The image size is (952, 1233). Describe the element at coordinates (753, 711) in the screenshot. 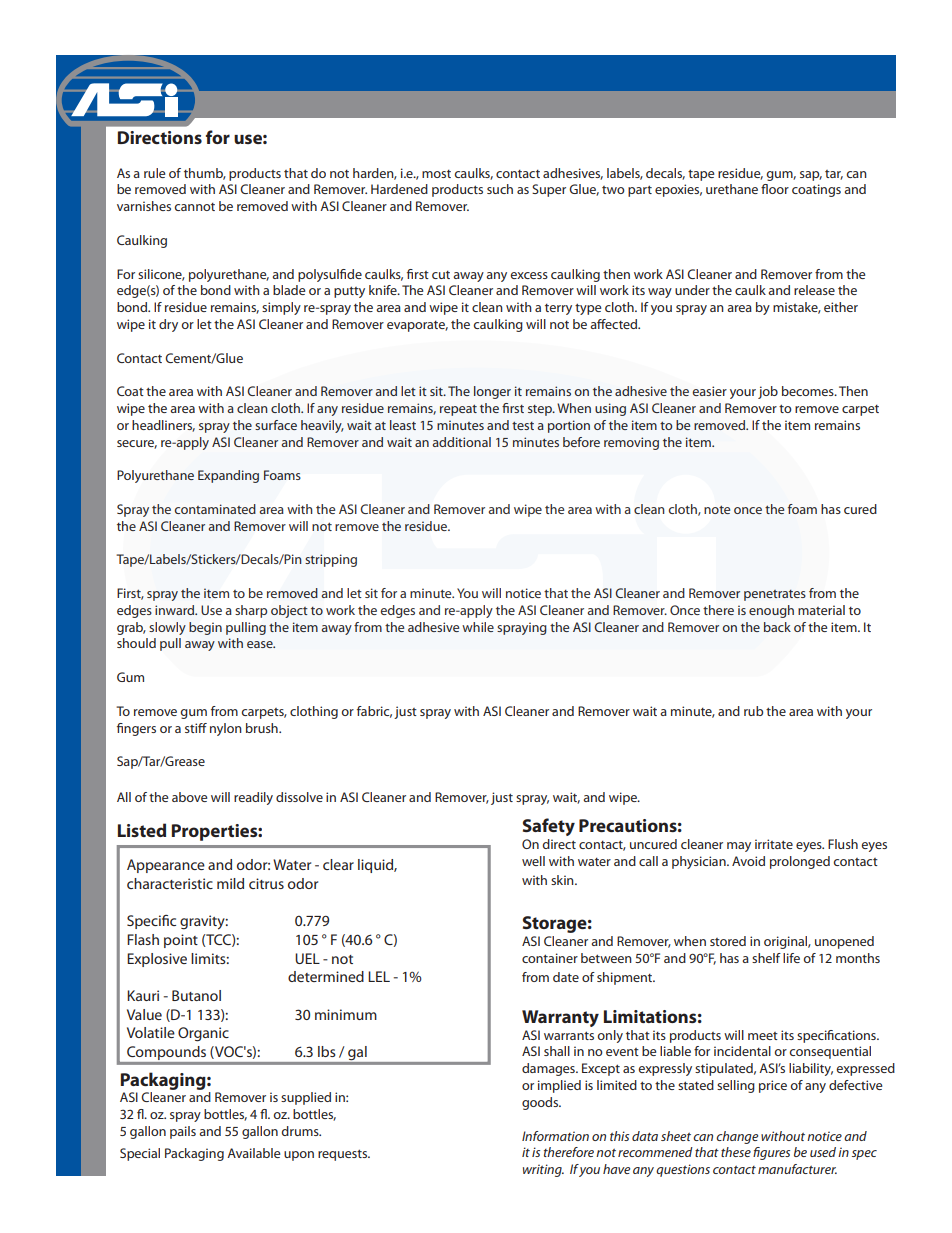

I see `rub` at that location.
